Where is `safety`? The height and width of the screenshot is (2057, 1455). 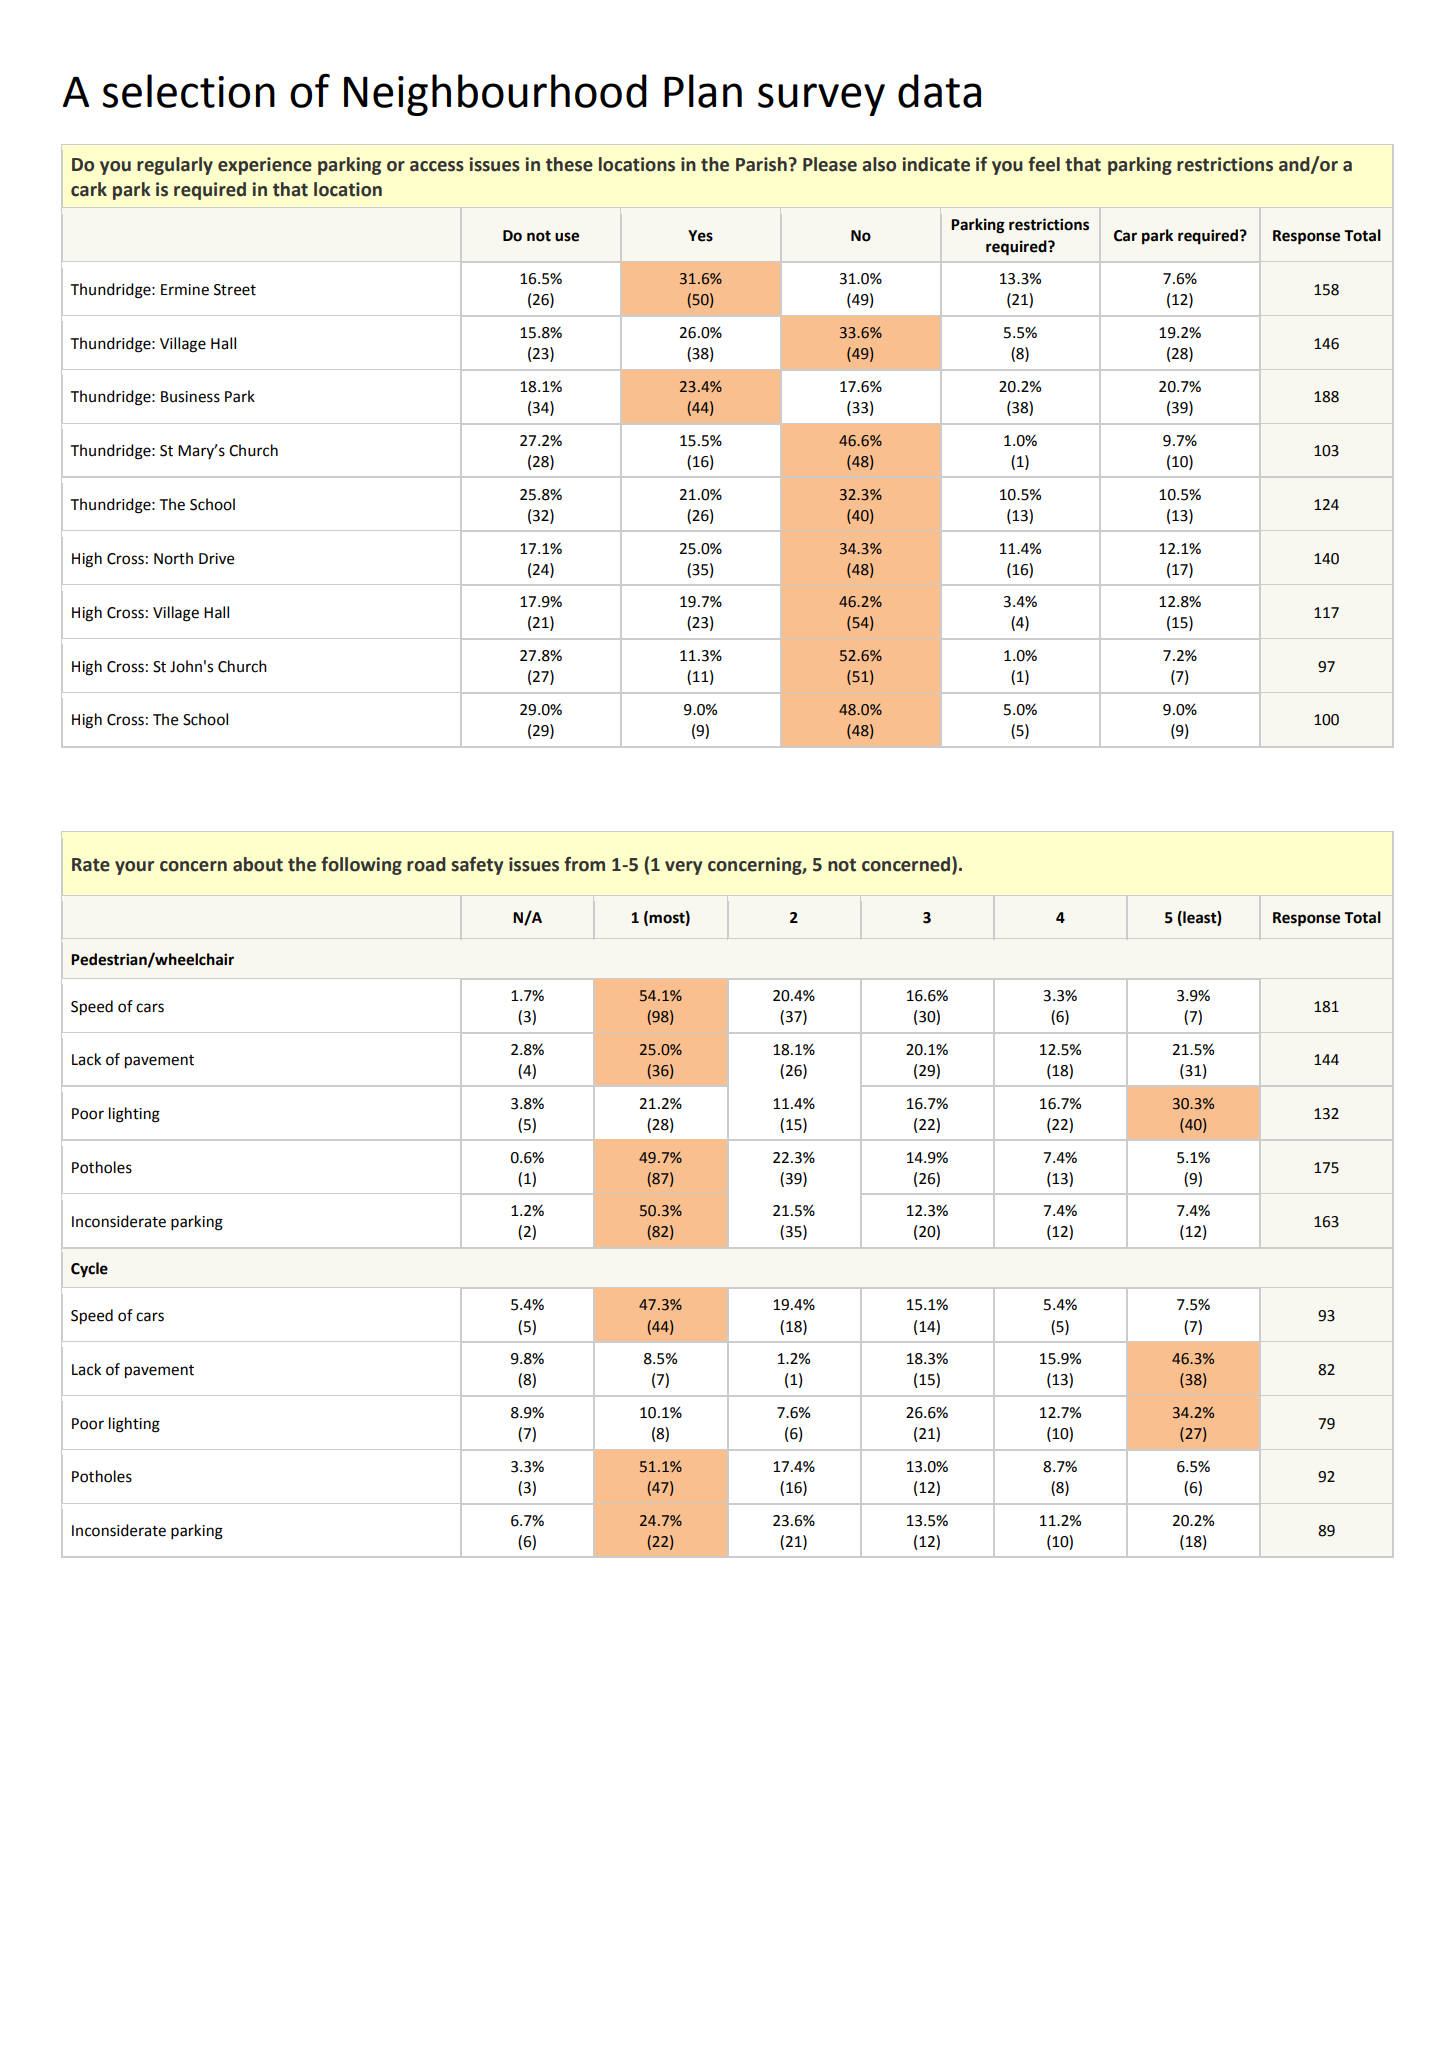
safety is located at coordinates (477, 866).
